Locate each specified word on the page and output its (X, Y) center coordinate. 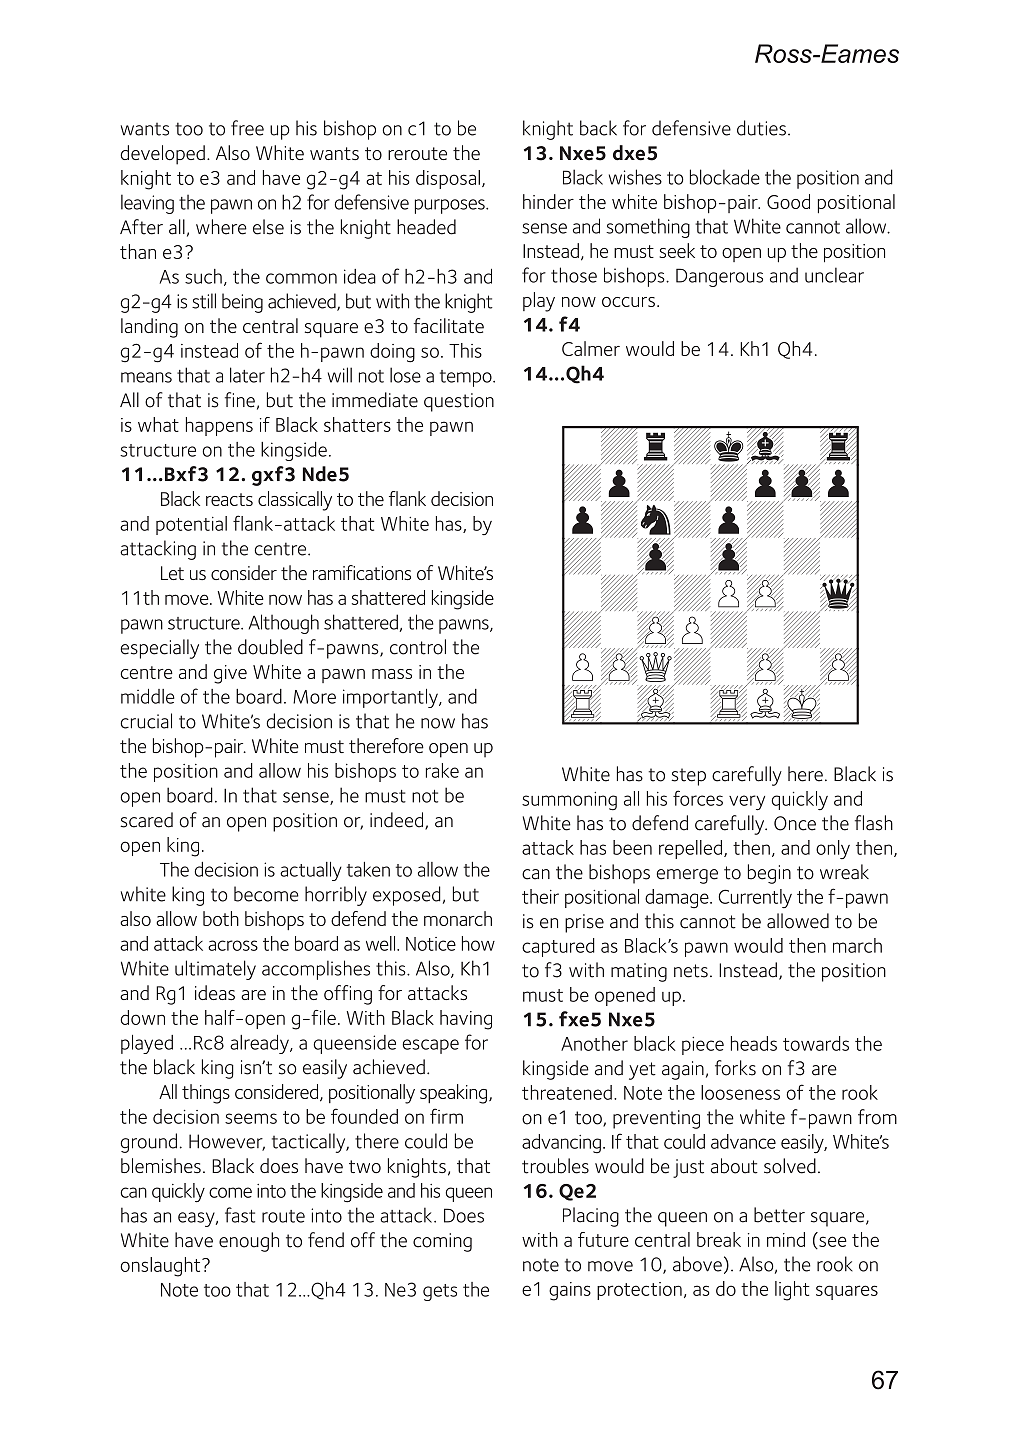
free (247, 128)
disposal (448, 179)
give (230, 674)
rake (442, 770)
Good (788, 201)
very (747, 803)
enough (249, 1242)
